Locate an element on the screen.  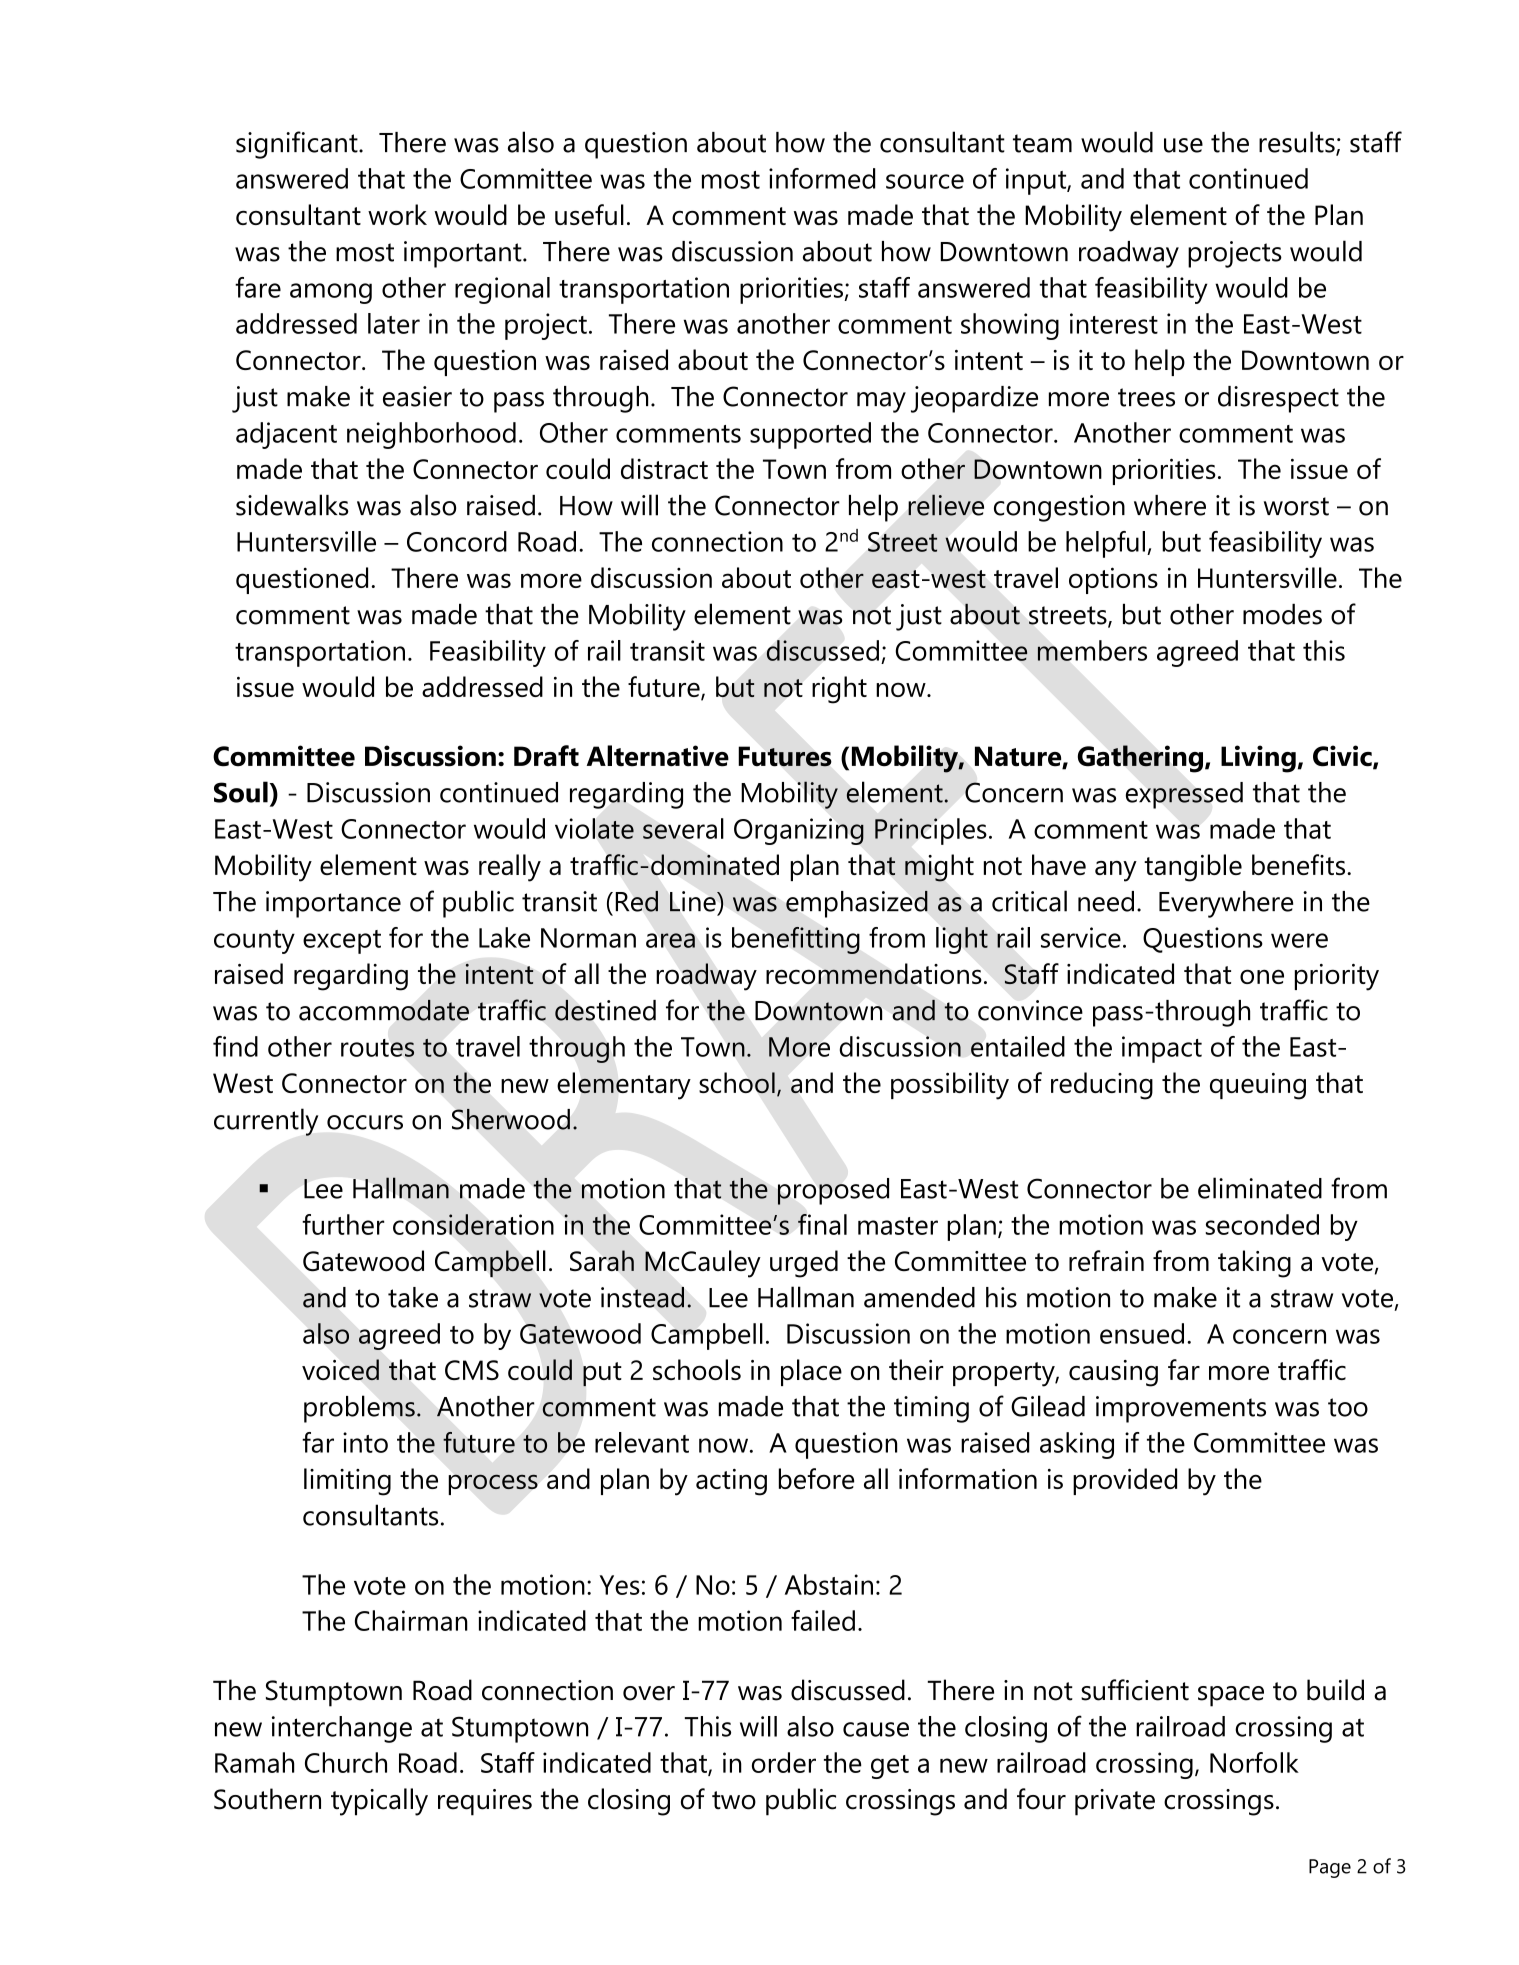
results is located at coordinates (1298, 143).
